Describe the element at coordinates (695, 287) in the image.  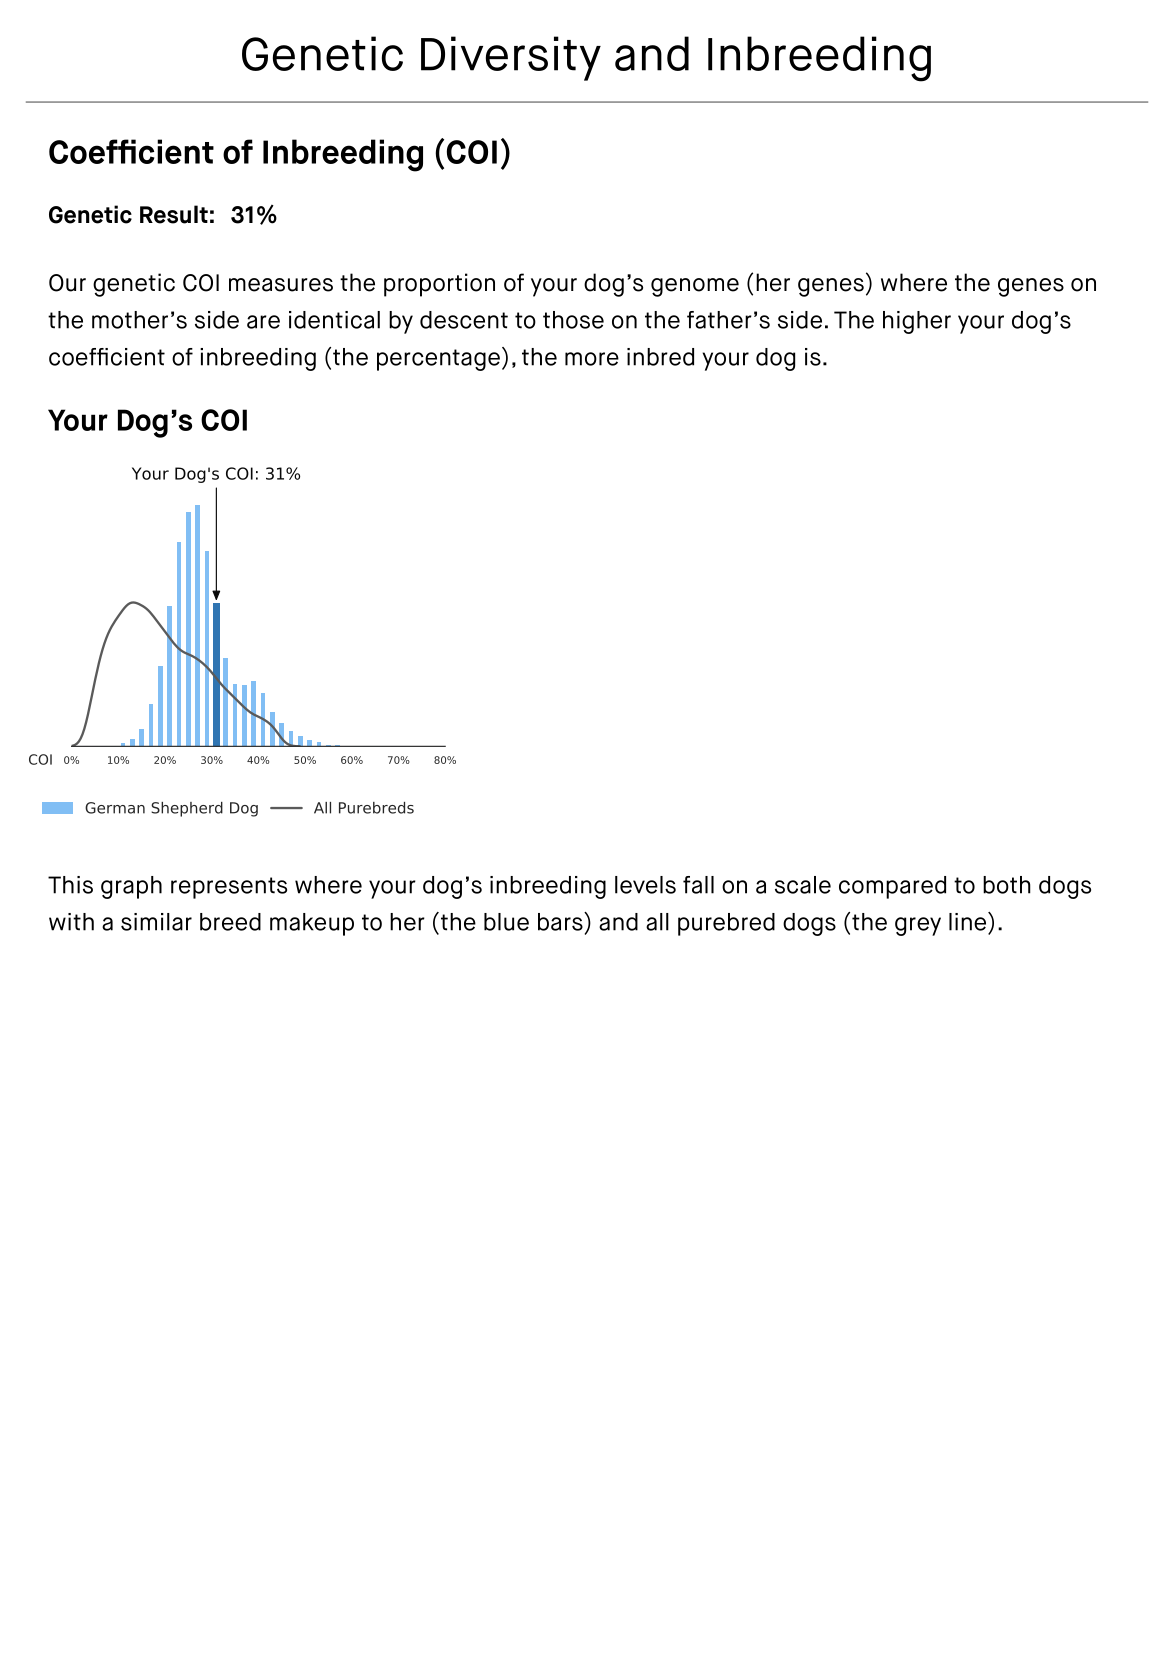
I see `genome` at that location.
